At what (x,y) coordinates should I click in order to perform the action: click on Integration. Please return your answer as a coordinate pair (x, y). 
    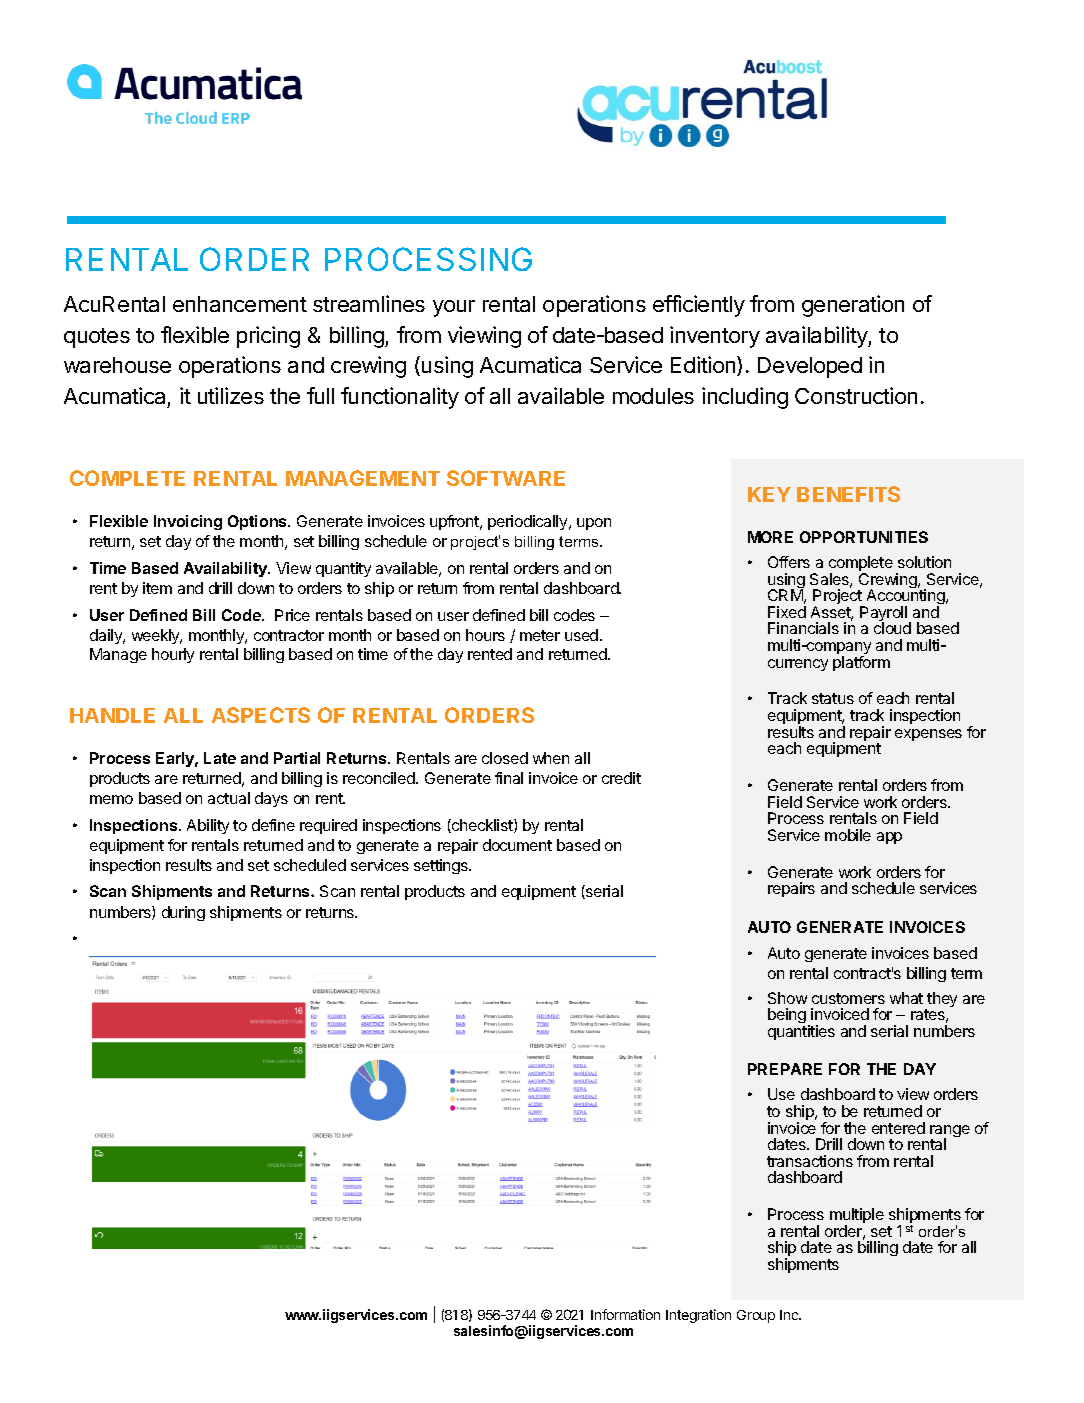
    Looking at the image, I should click on (698, 1316).
